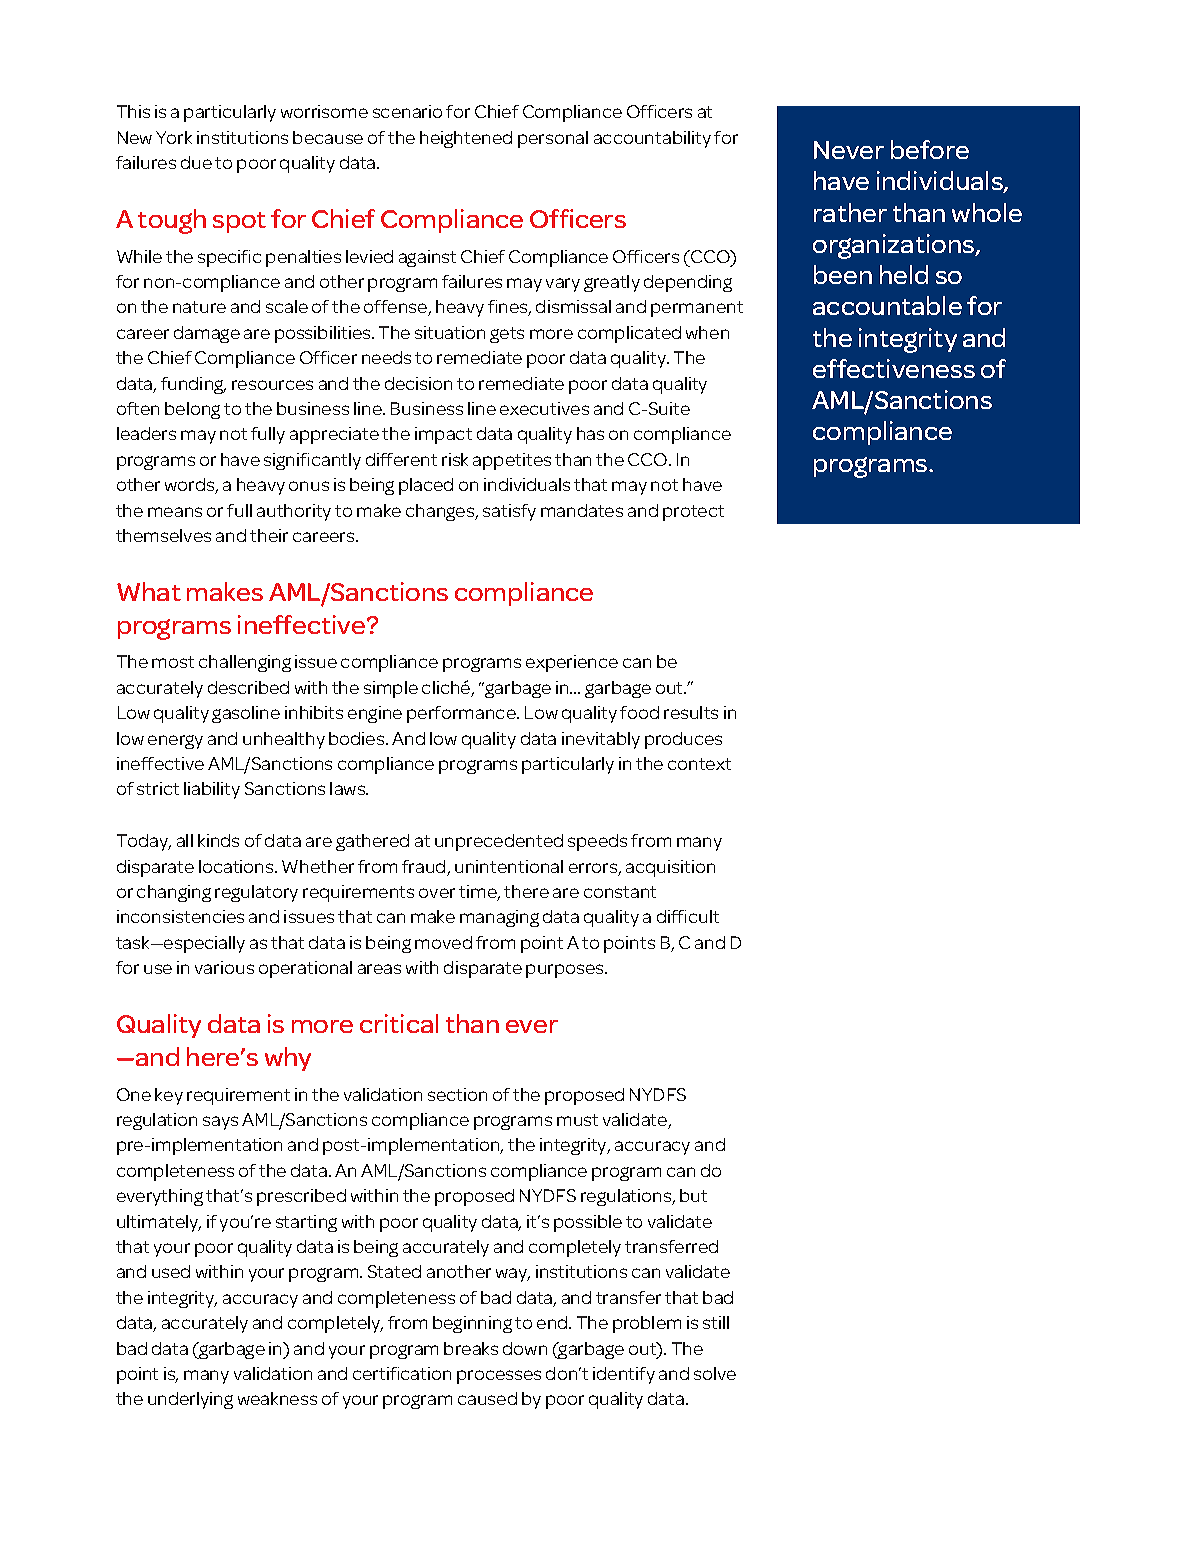 The image size is (1196, 1548). I want to click on context, so click(699, 764).
